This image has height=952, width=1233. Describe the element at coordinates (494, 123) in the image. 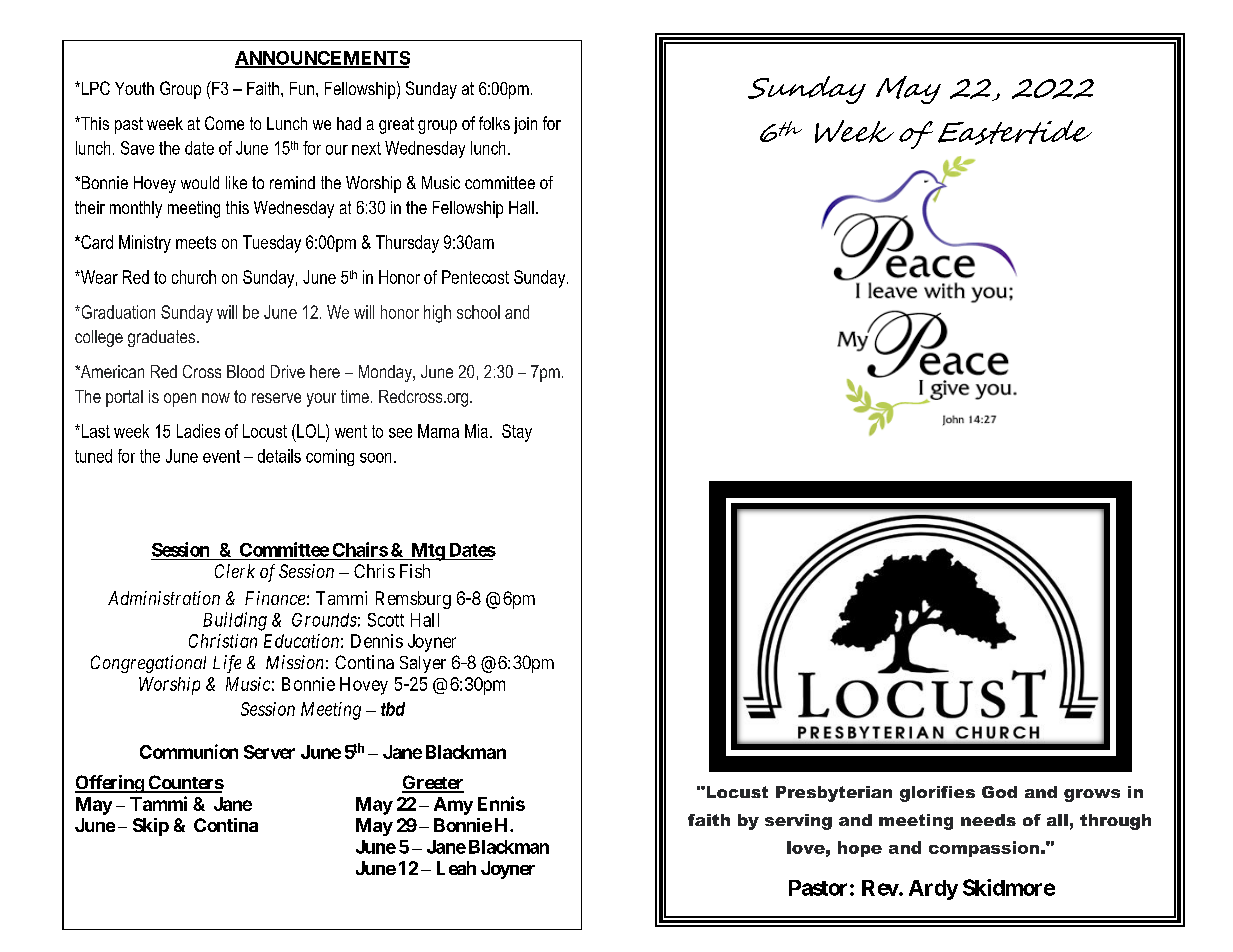

I see `folks` at that location.
